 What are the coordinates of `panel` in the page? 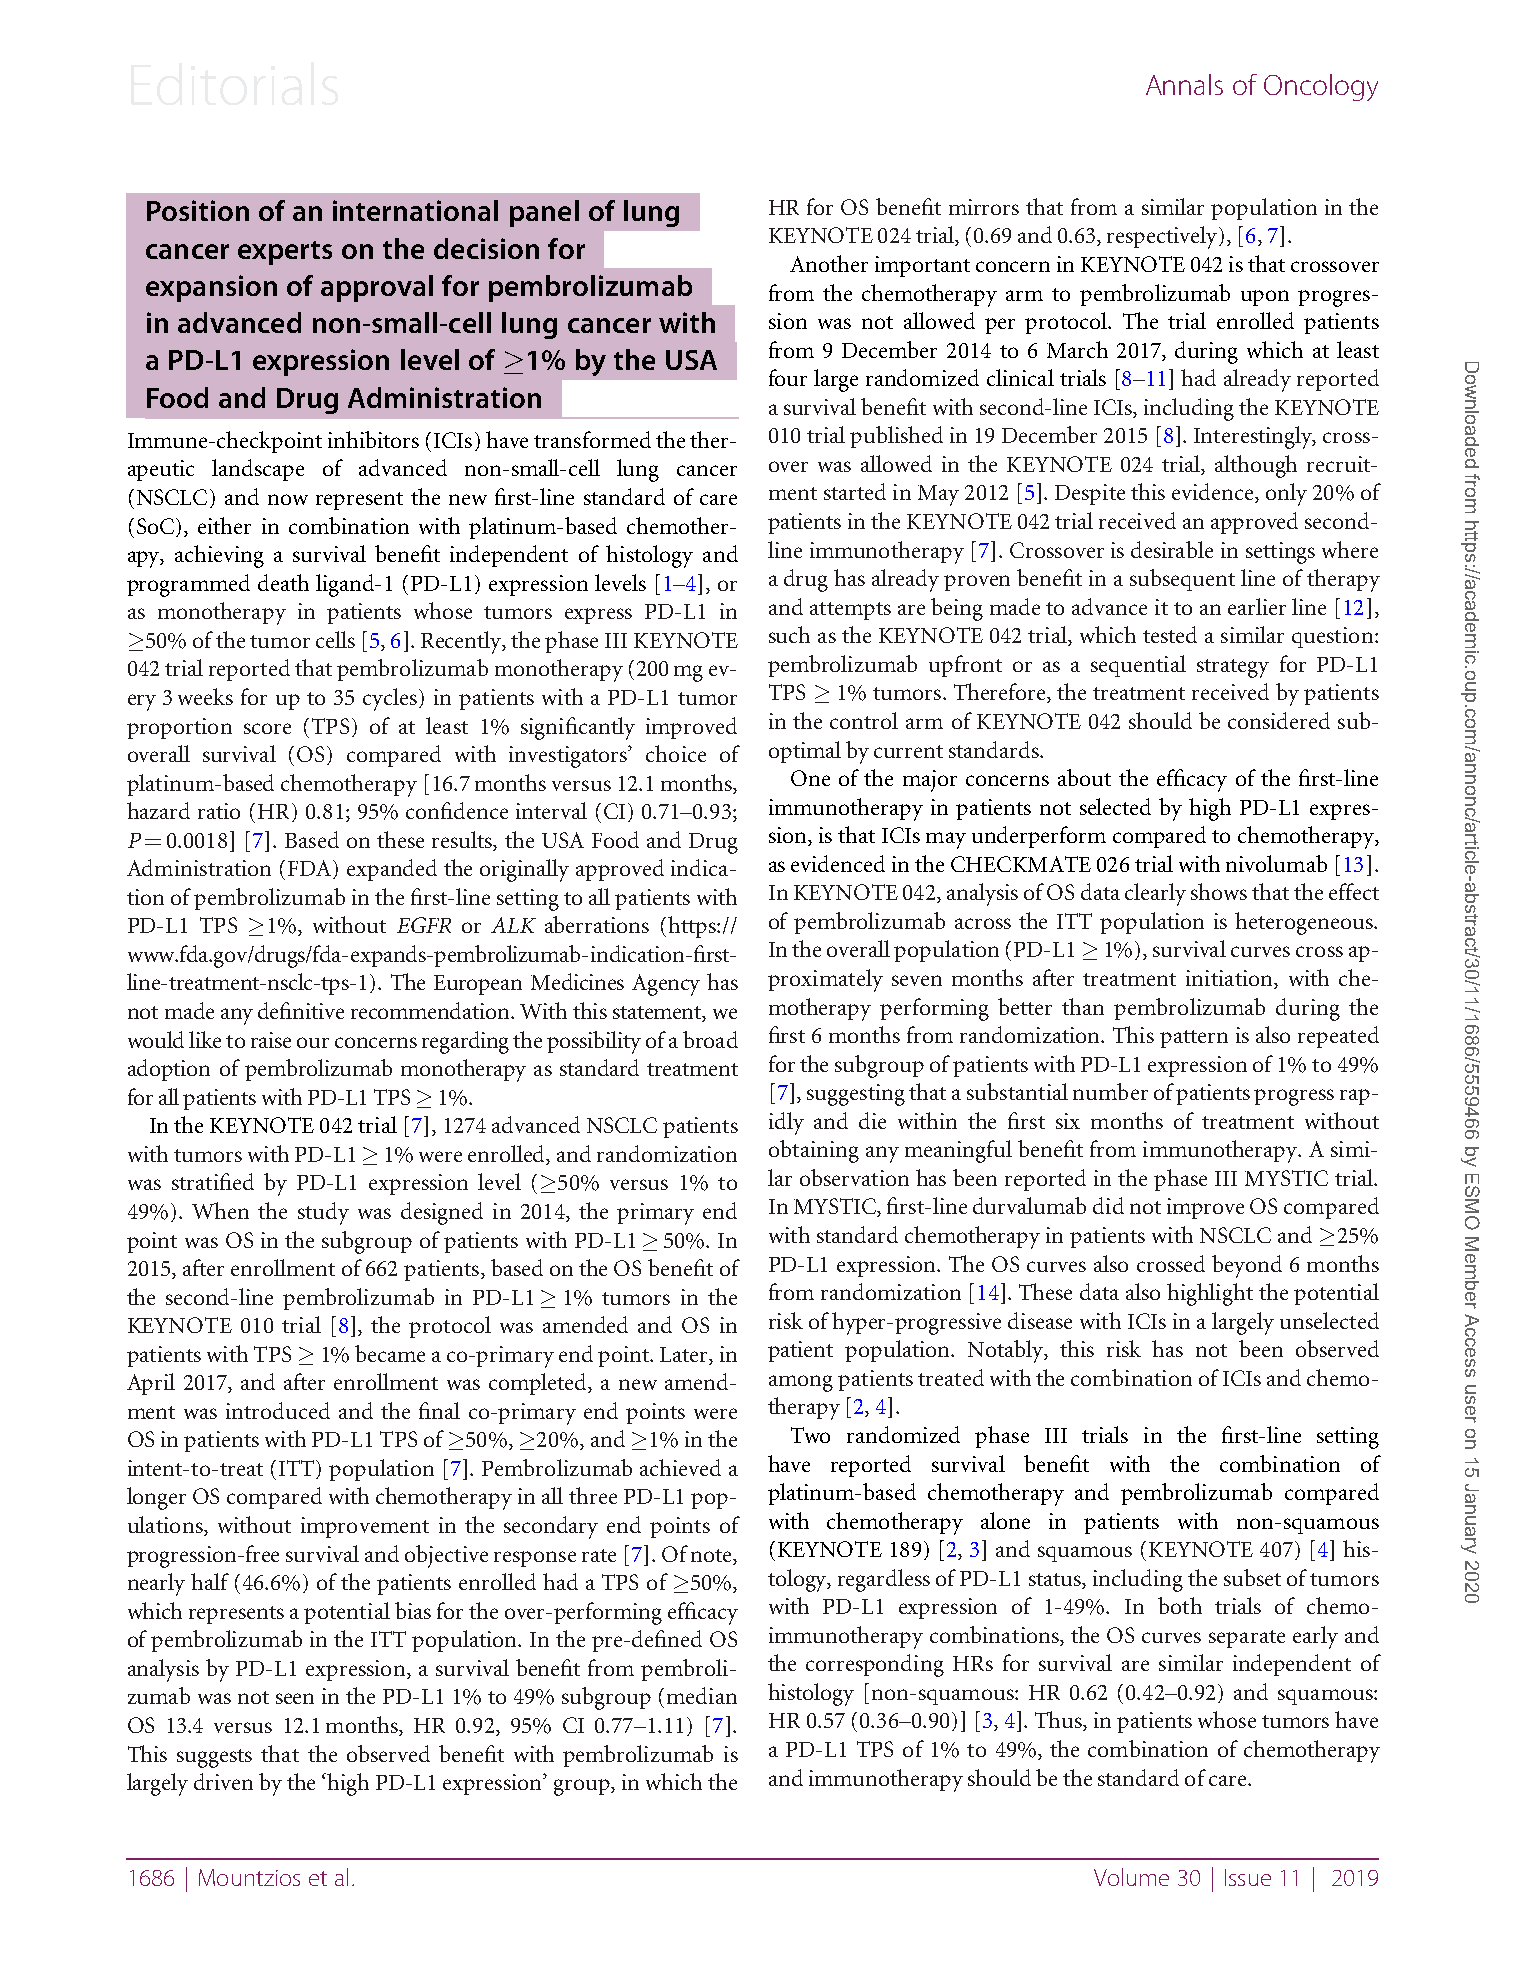 It's located at (544, 213).
